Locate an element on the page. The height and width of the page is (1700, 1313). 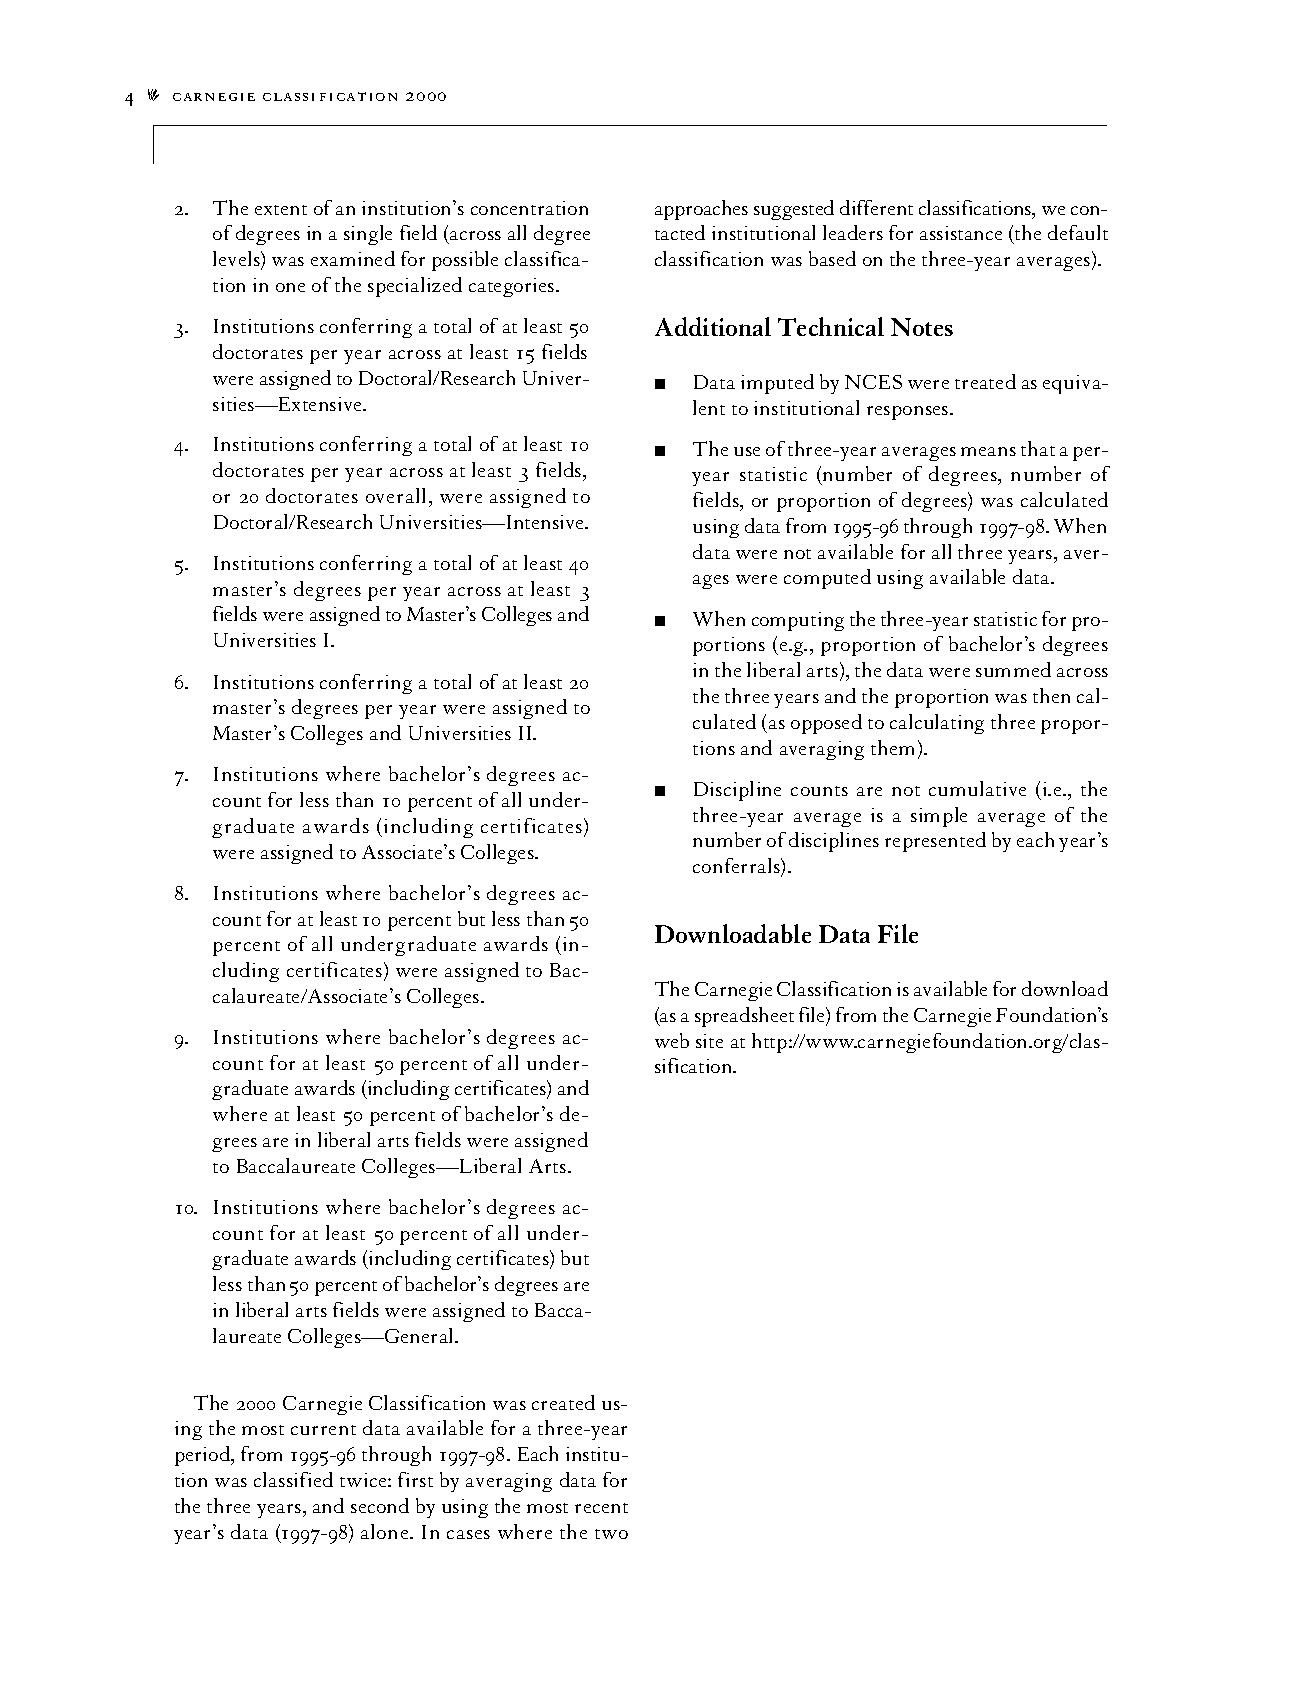
web is located at coordinates (672, 1040).
